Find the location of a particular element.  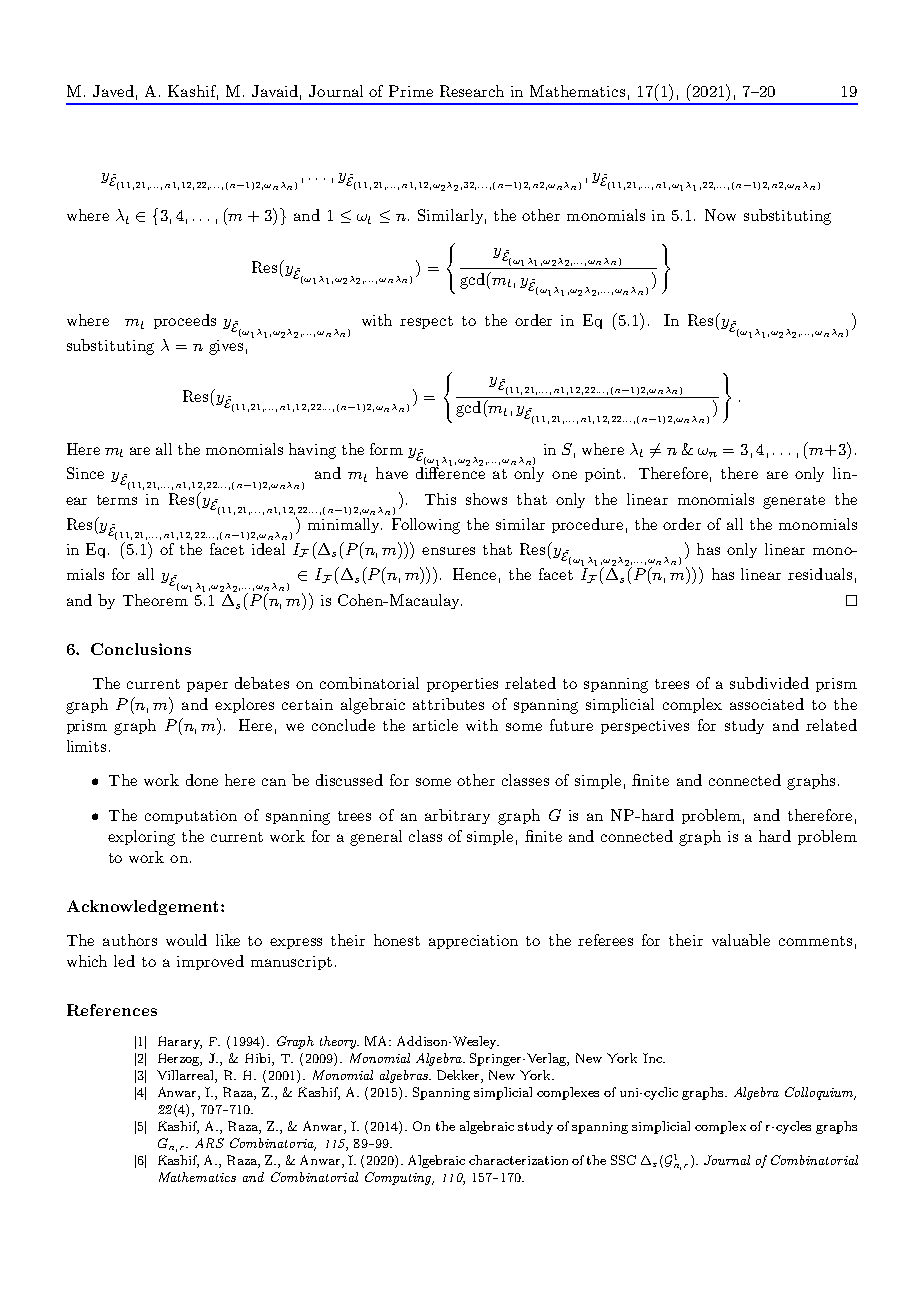

Research is located at coordinates (472, 91).
